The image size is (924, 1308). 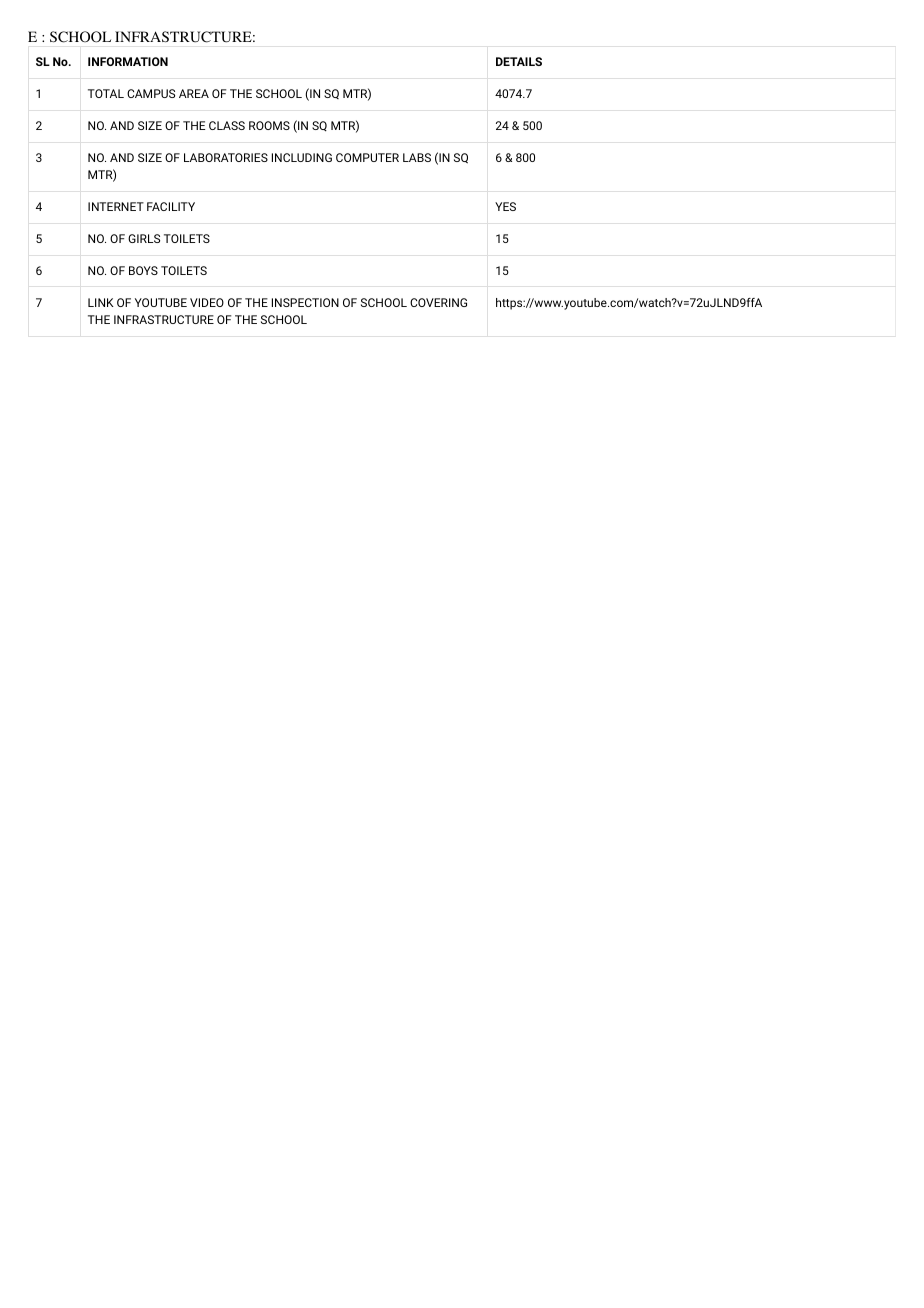 I want to click on LINK, so click(x=101, y=302).
